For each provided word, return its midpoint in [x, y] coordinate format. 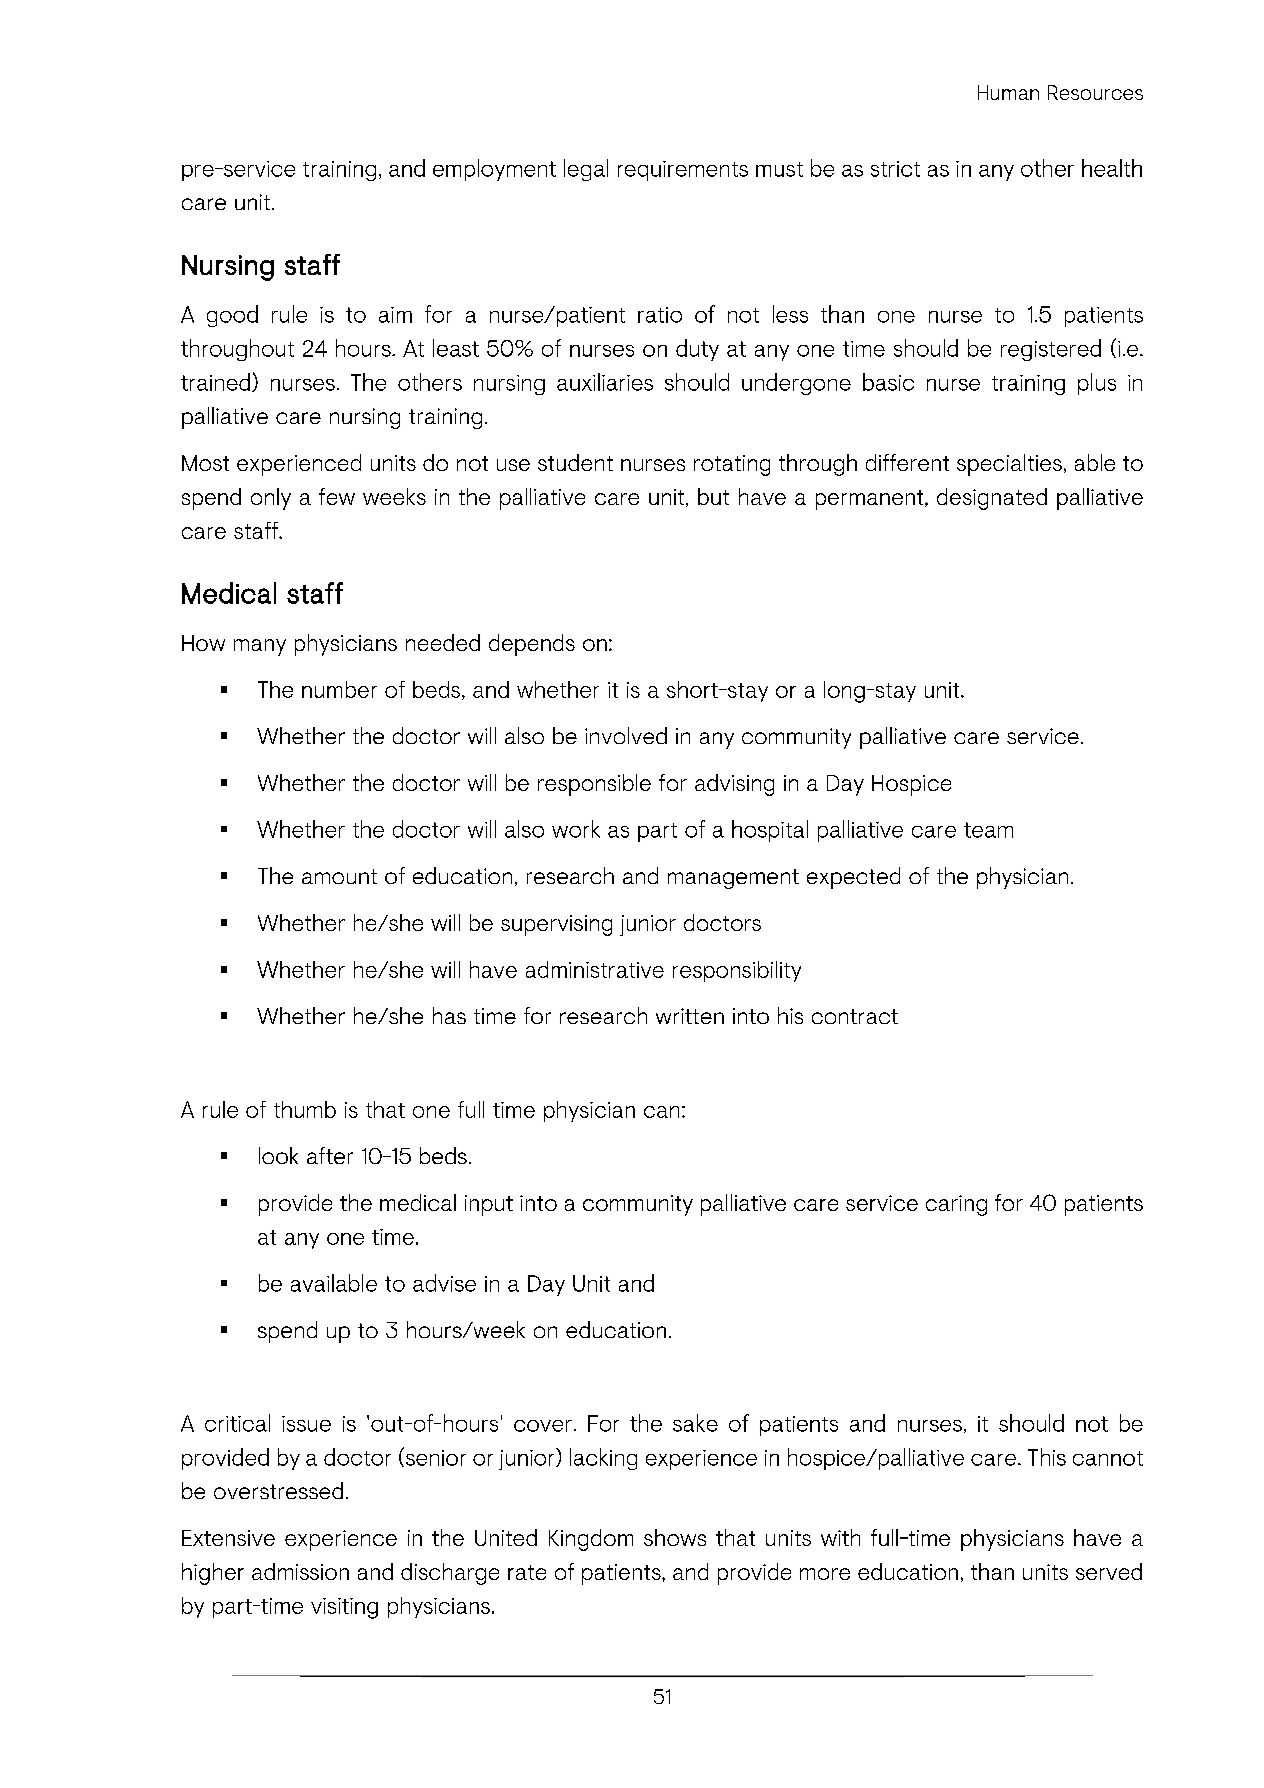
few [337, 496]
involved [626, 735]
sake [695, 1423]
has [449, 1015]
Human [1008, 92]
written [690, 1016]
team [988, 830]
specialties [1009, 465]
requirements [683, 171]
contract [855, 1016]
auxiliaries [605, 382]
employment [494, 170]
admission [300, 1571]
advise [444, 1283]
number [339, 689]
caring [956, 1205]
